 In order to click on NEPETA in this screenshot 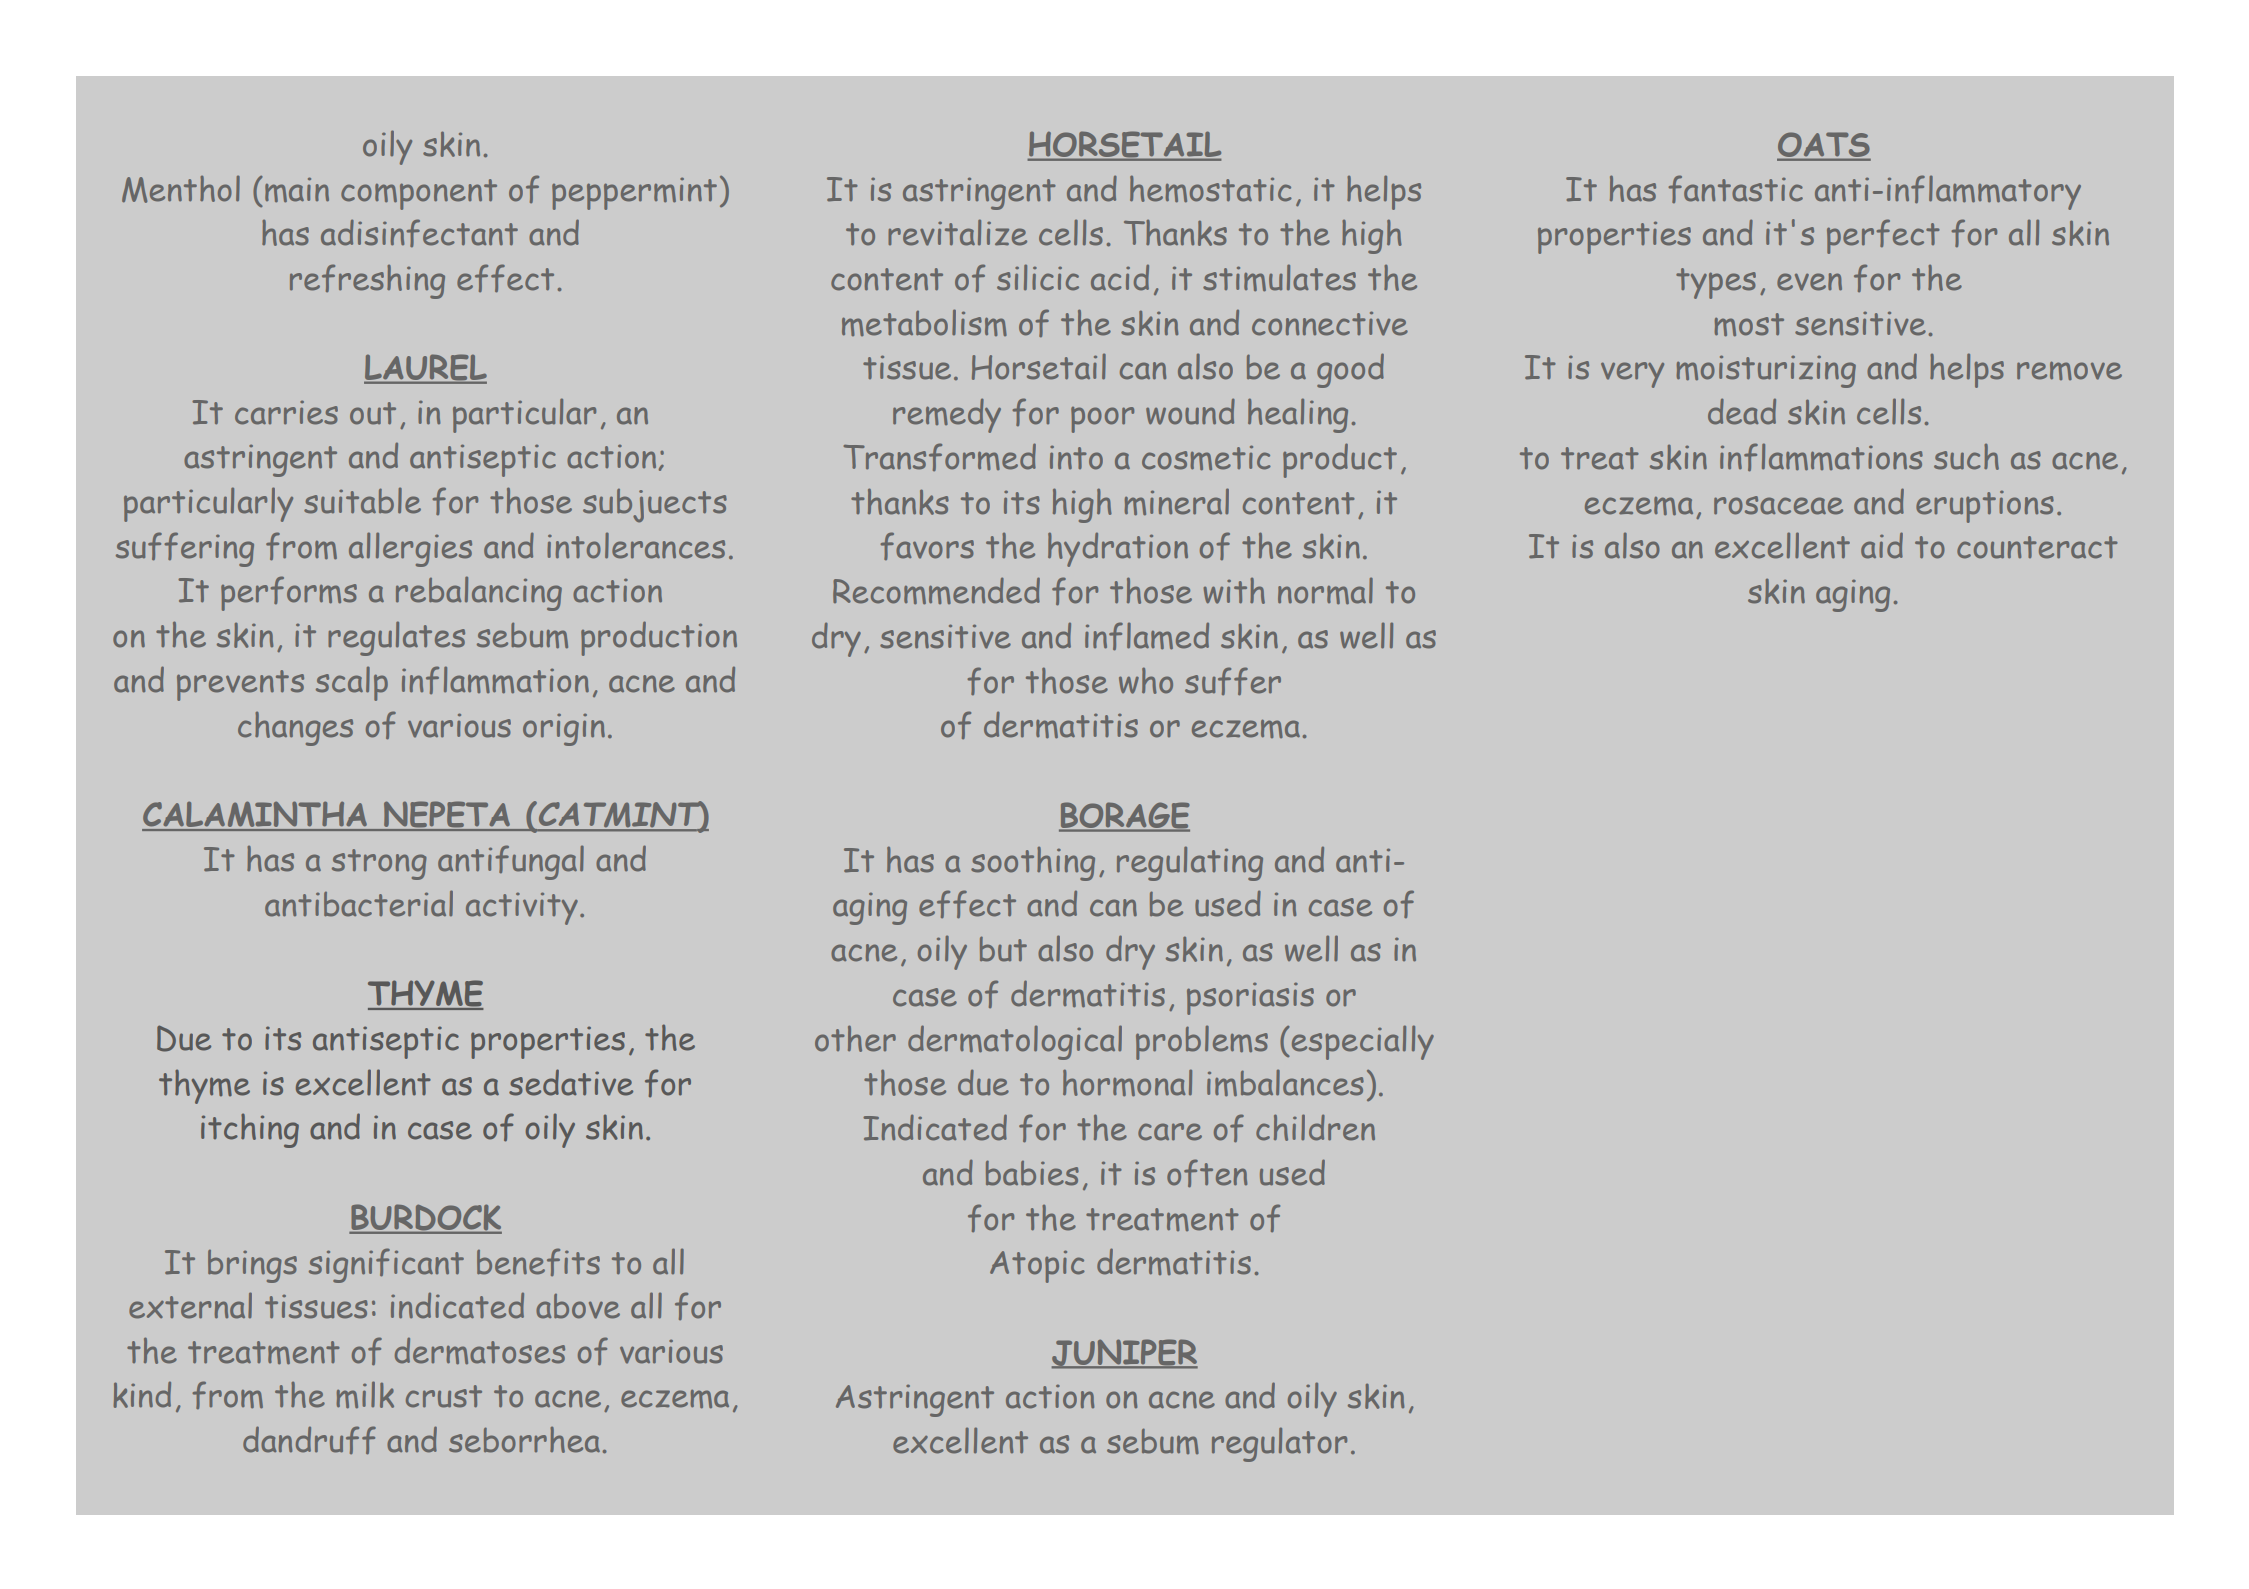, I will do `click(447, 816)`.
